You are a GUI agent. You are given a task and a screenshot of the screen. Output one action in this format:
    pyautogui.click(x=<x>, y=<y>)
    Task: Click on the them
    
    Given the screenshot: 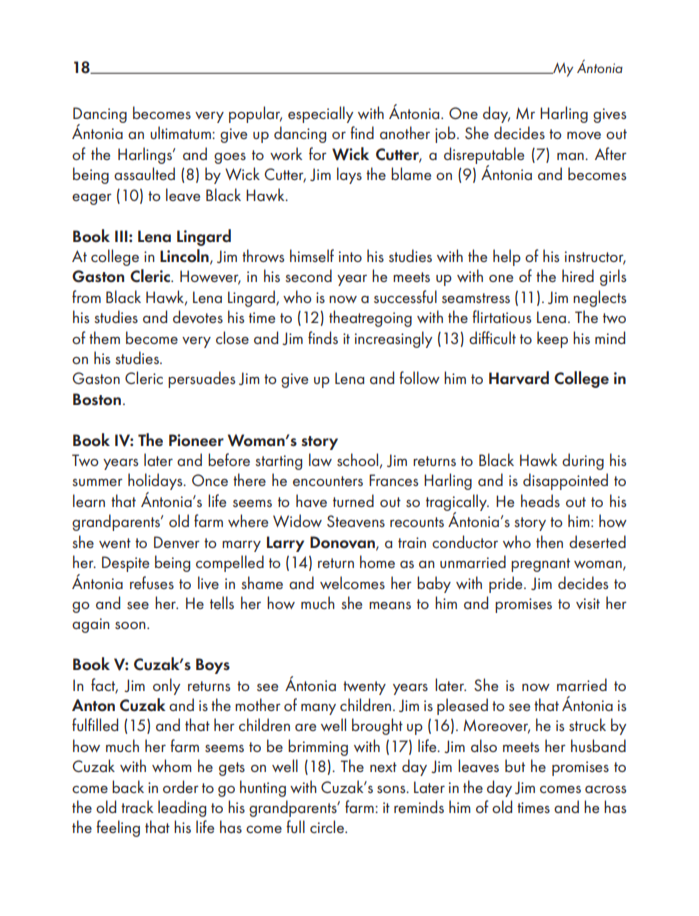 What is the action you would take?
    pyautogui.click(x=104, y=337)
